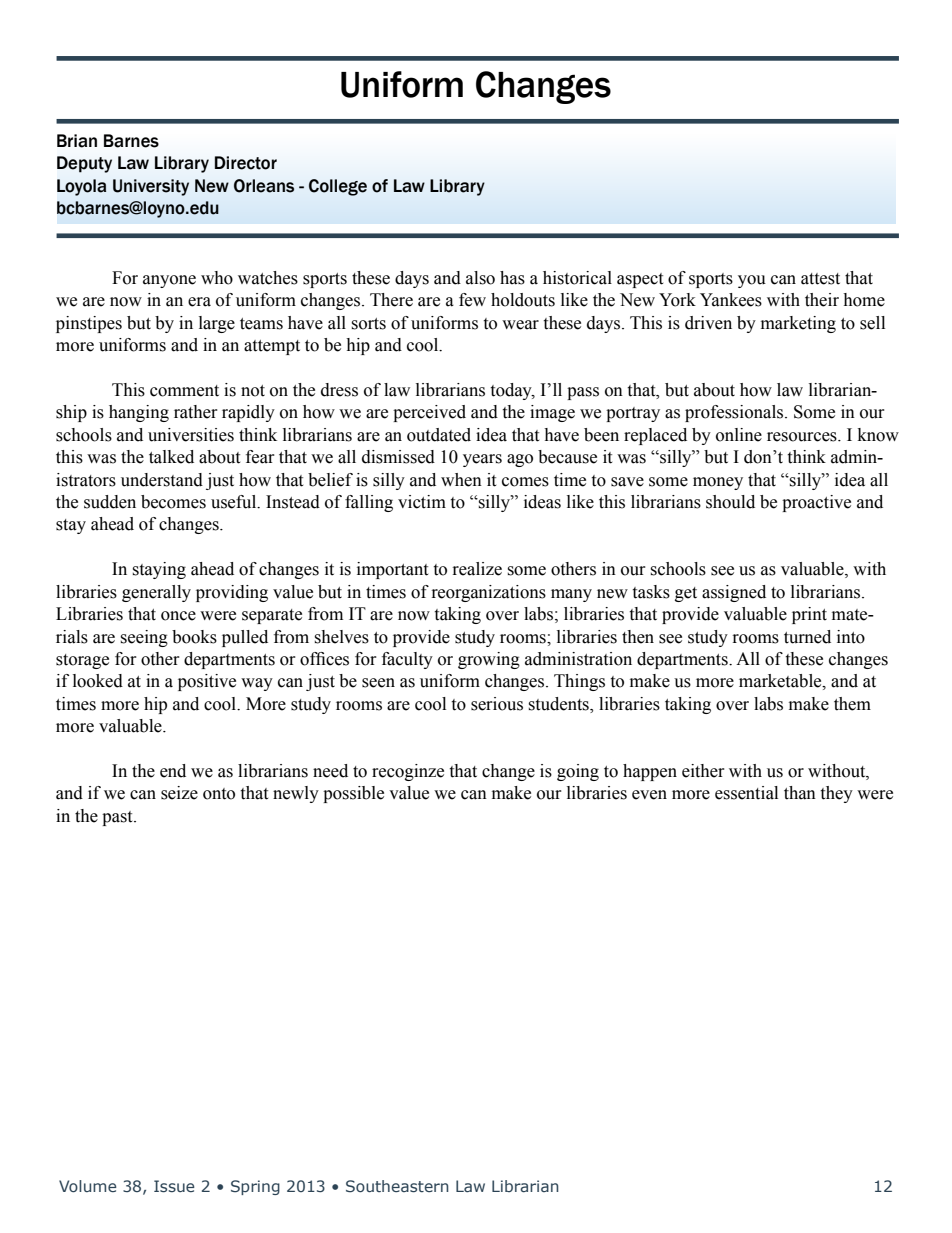  Describe the element at coordinates (338, 187) in the screenshot. I see `College` at that location.
